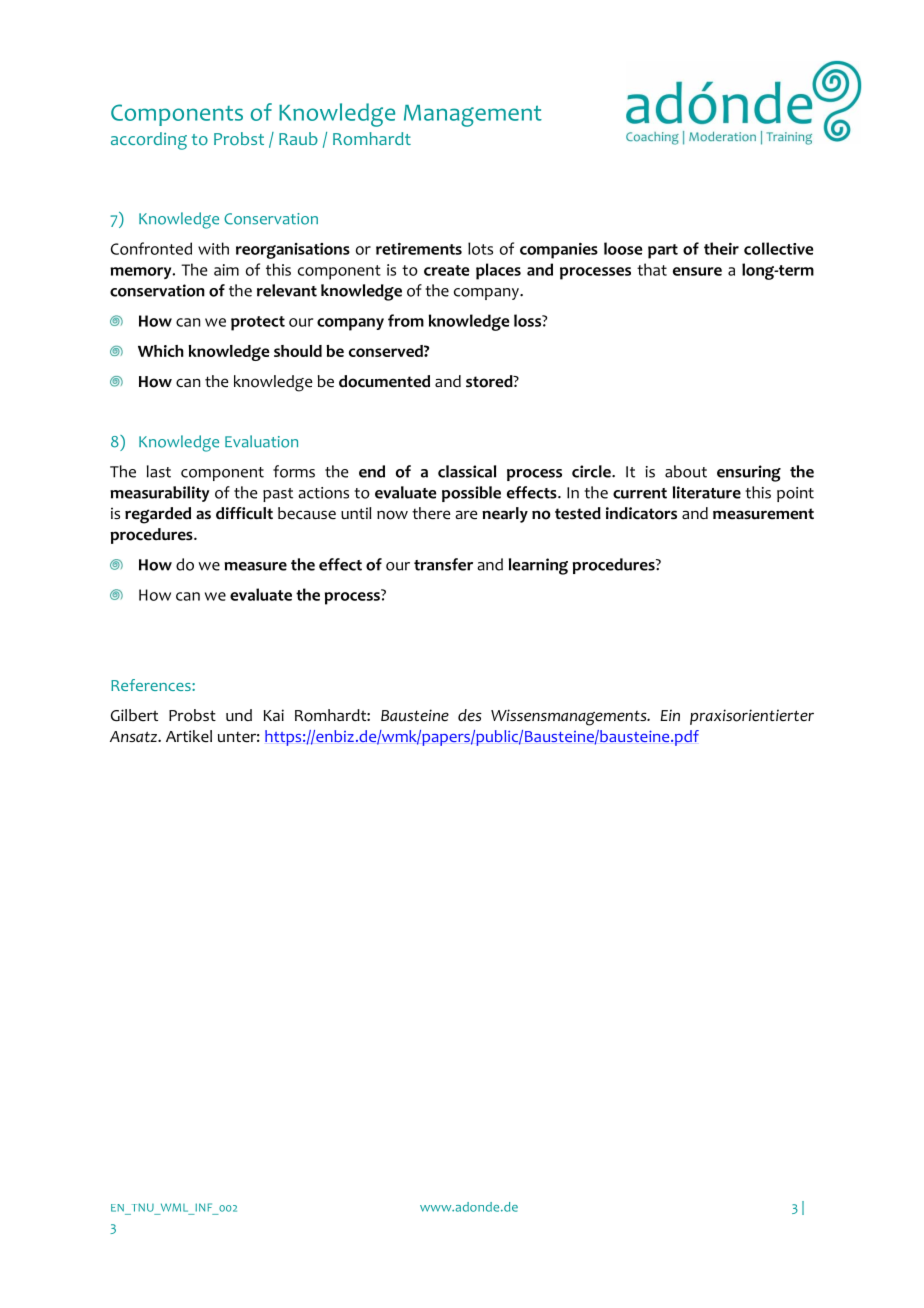 Image resolution: width=924 pixels, height=1308 pixels. Describe the element at coordinates (261, 441) in the screenshot. I see `Evaluation` at that location.
